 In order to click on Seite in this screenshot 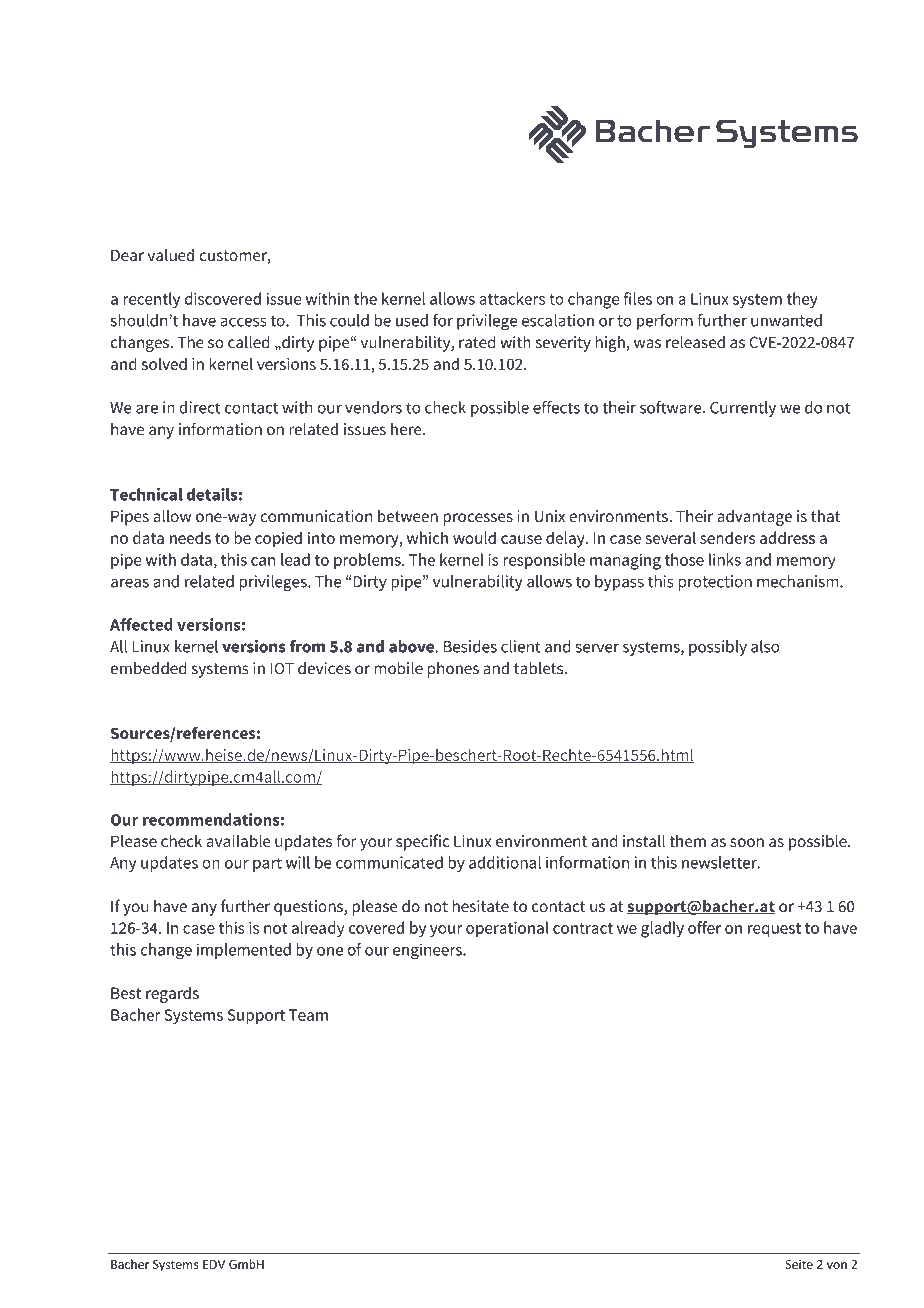, I will do `click(799, 1264)`.
